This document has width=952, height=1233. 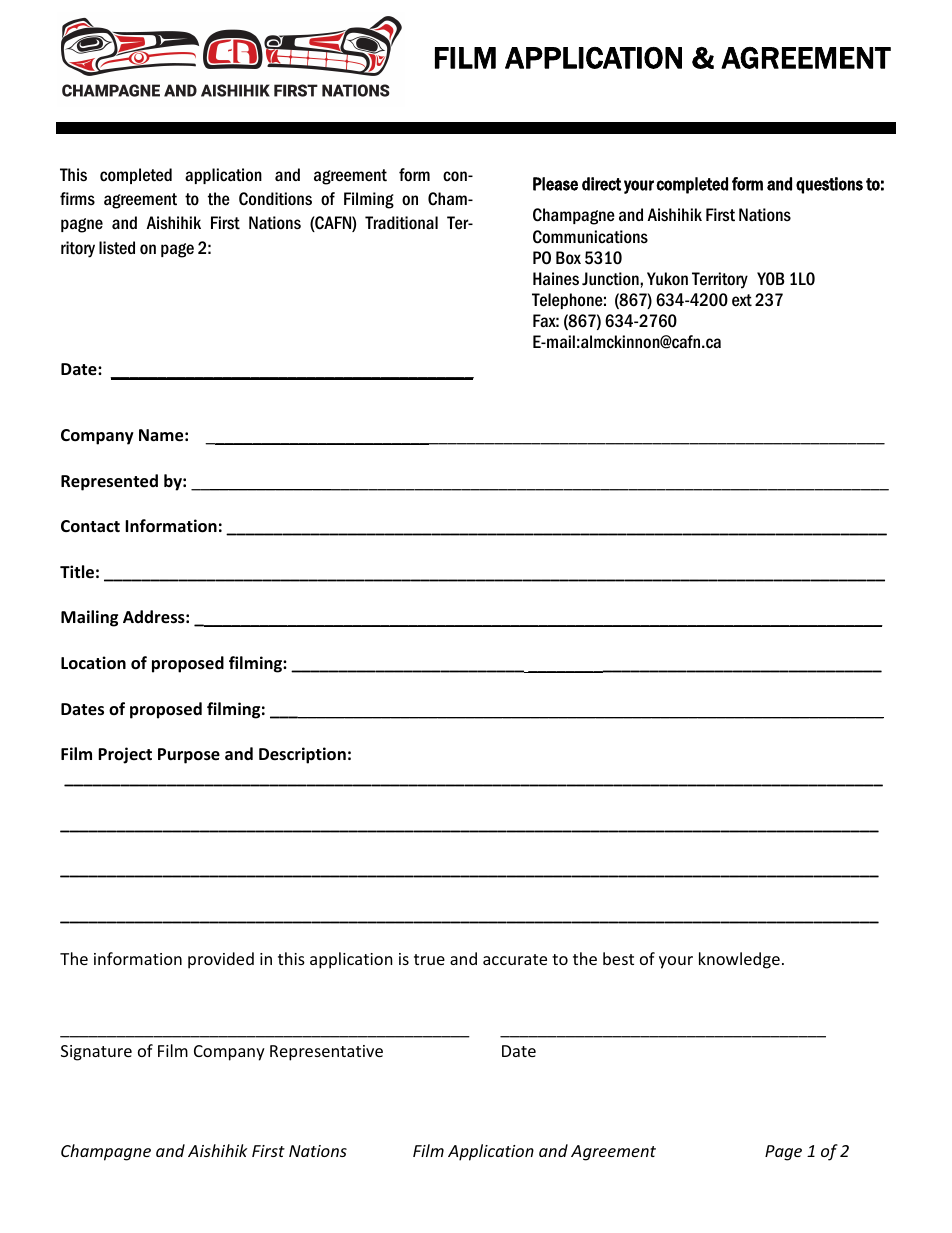 I want to click on Signature, so click(x=96, y=1053).
